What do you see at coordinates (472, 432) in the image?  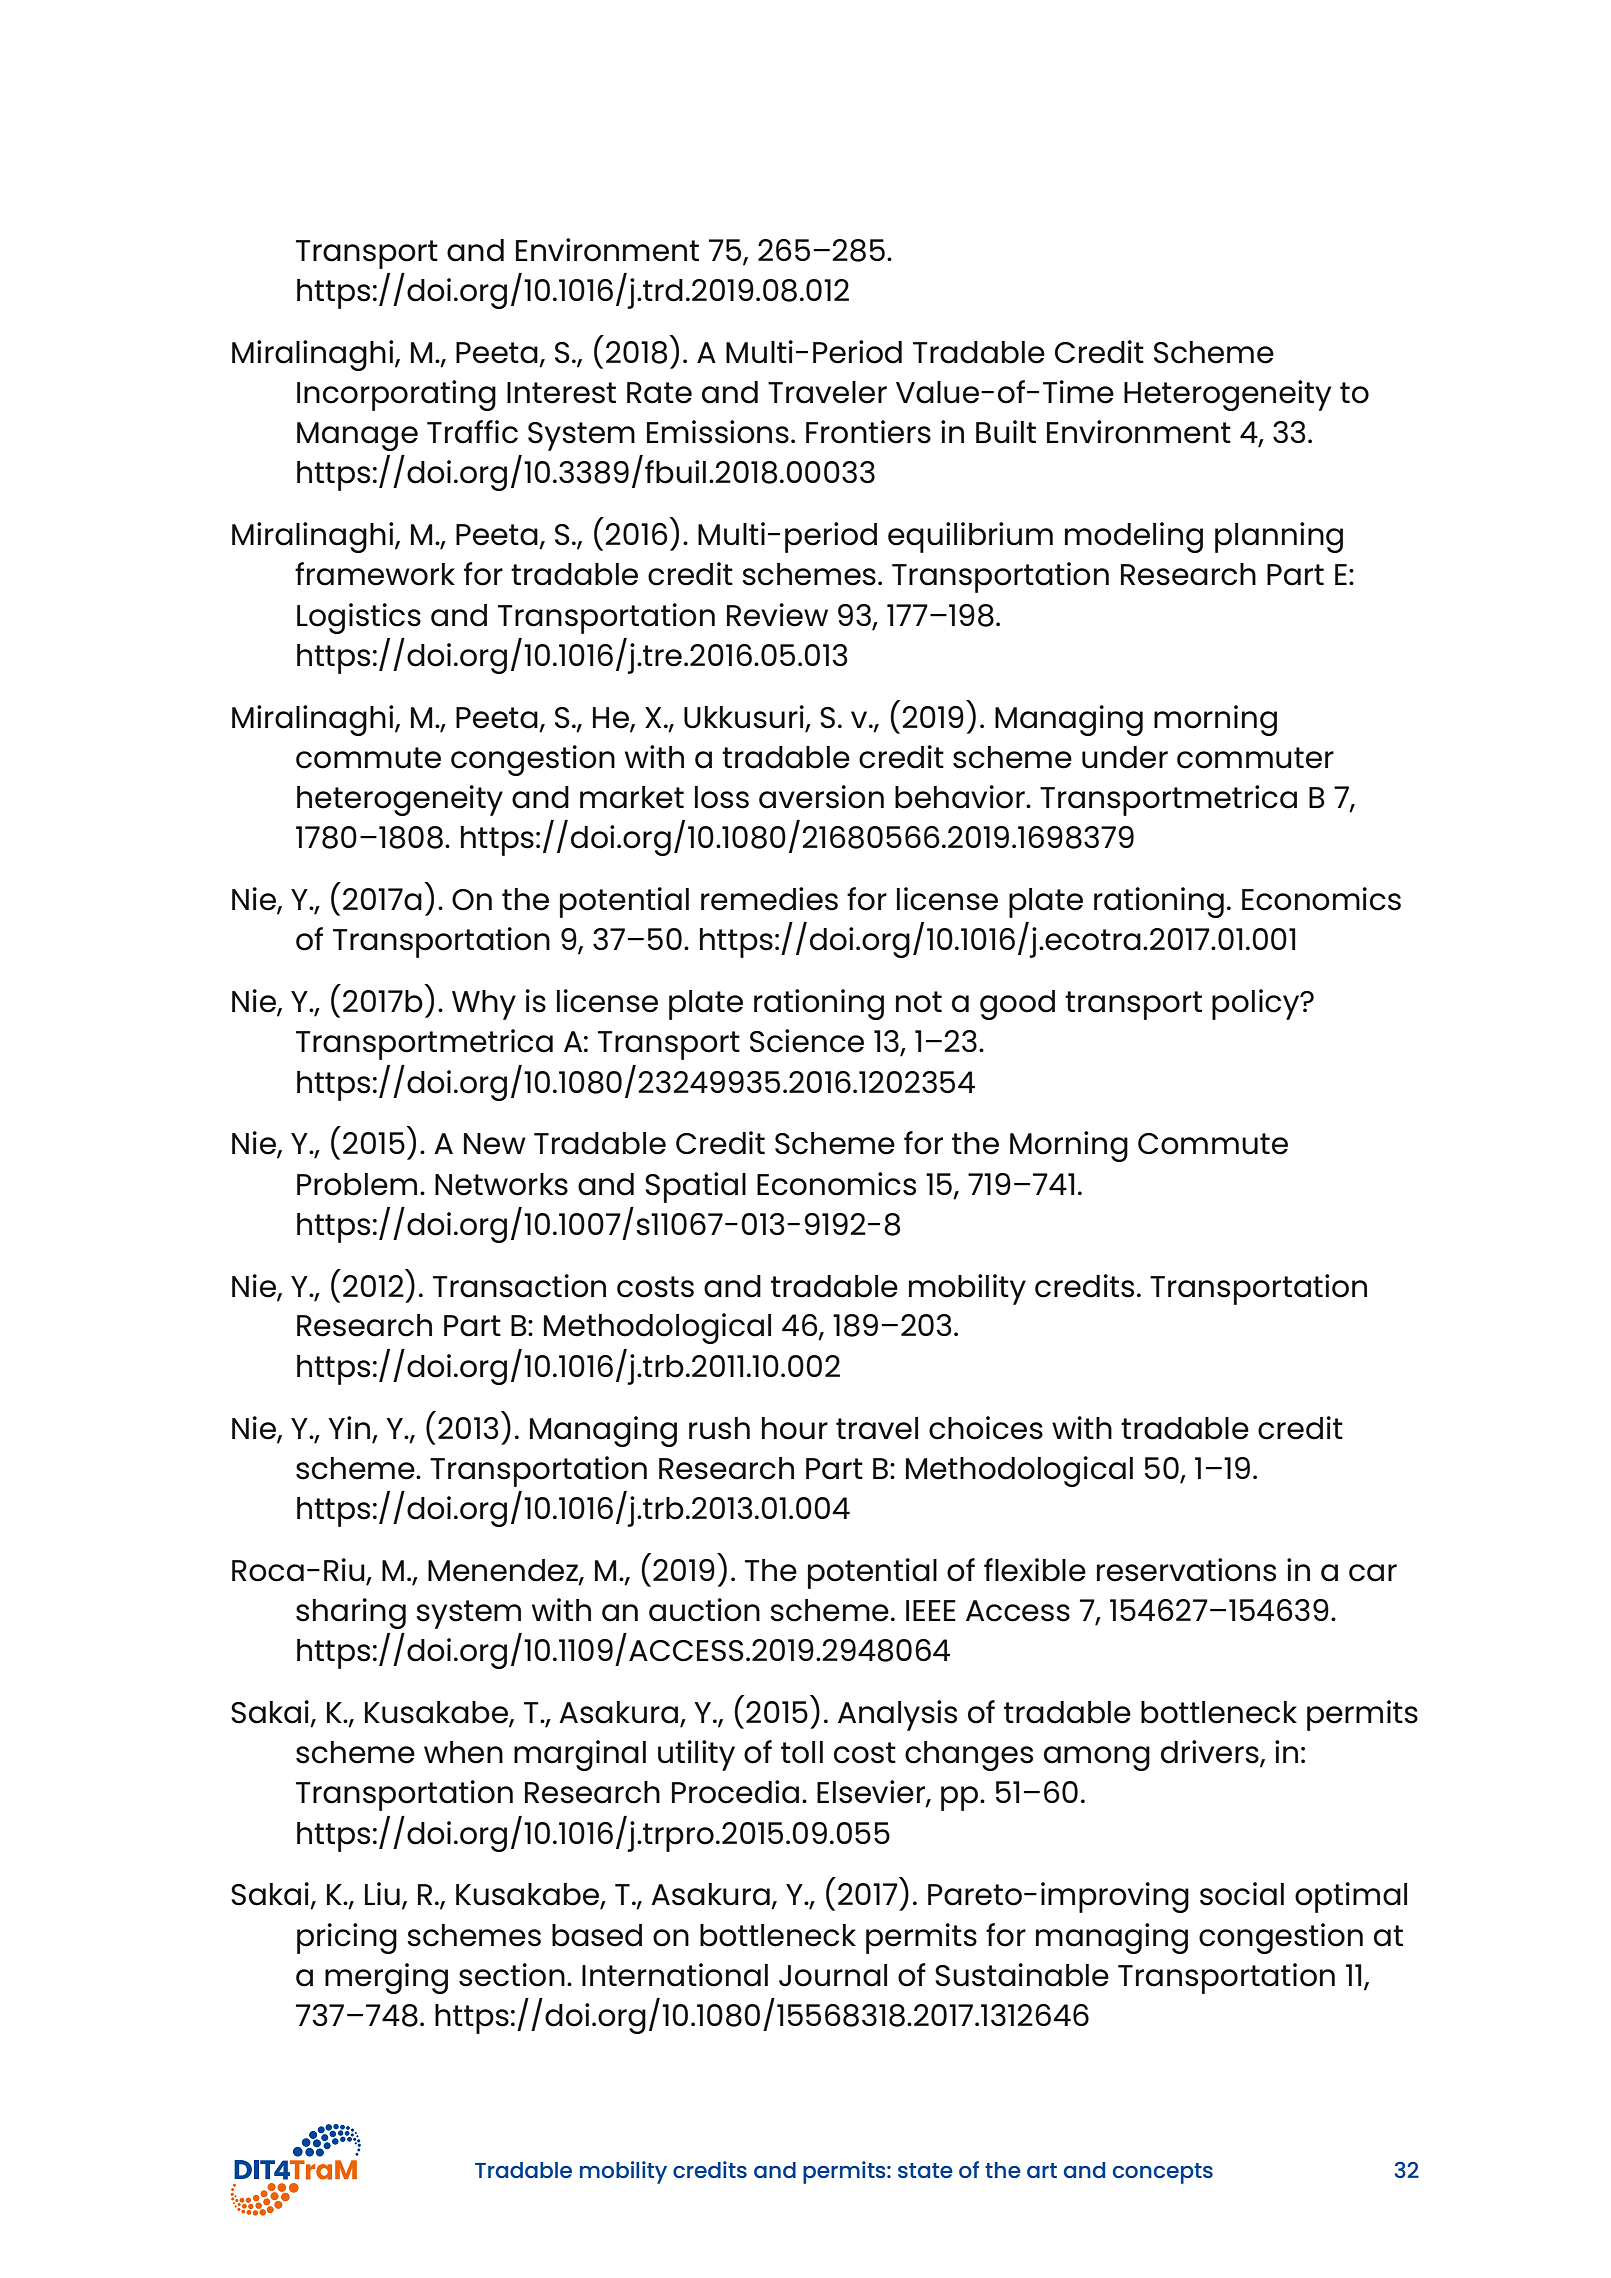 I see `Traffic` at bounding box center [472, 432].
